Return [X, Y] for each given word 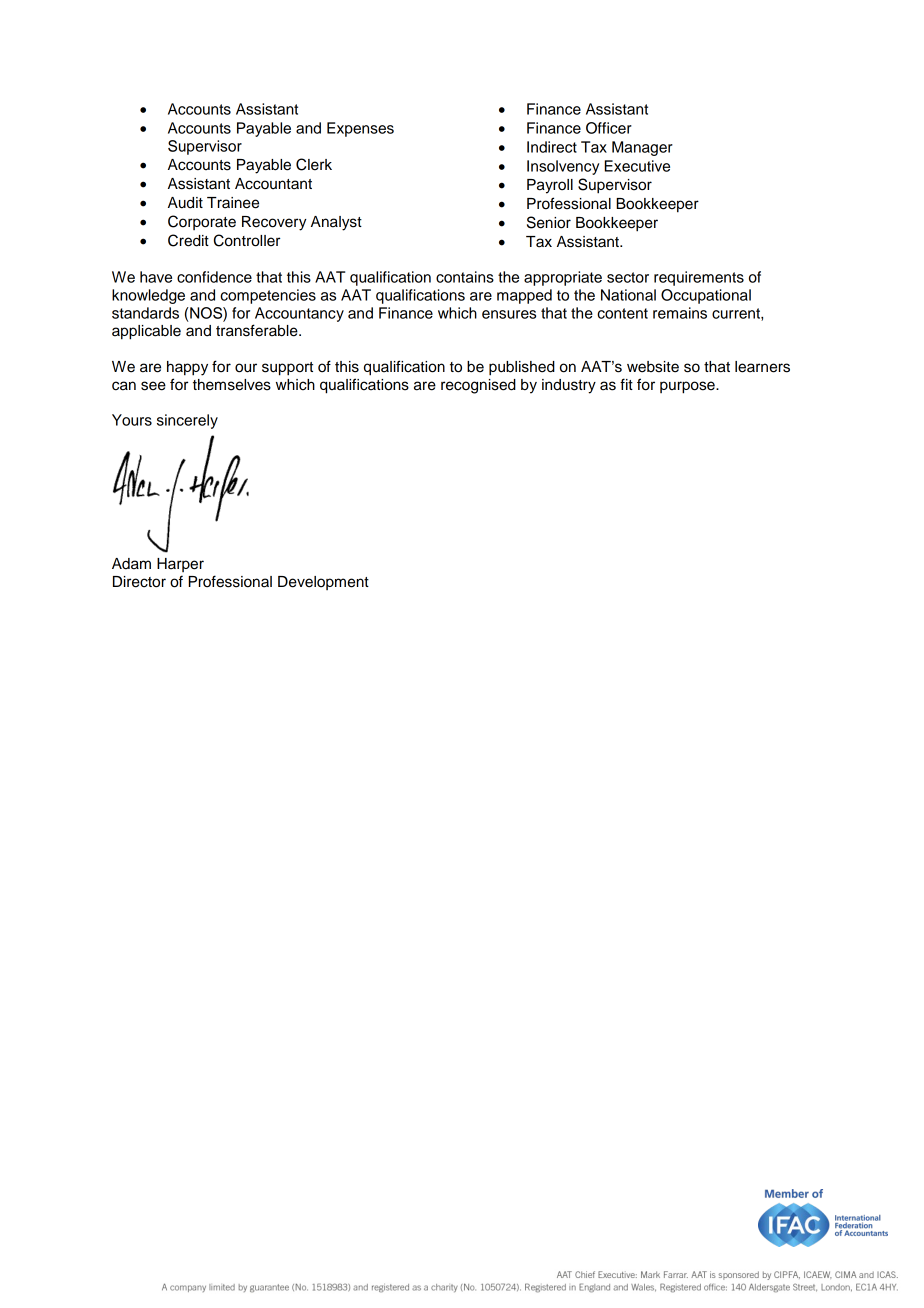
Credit [188, 240]
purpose [688, 387]
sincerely [187, 421]
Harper [180, 565]
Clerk [314, 164]
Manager [642, 148]
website [653, 367]
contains [465, 277]
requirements [699, 278]
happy [187, 368]
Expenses [360, 129]
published [522, 368]
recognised [478, 386]
